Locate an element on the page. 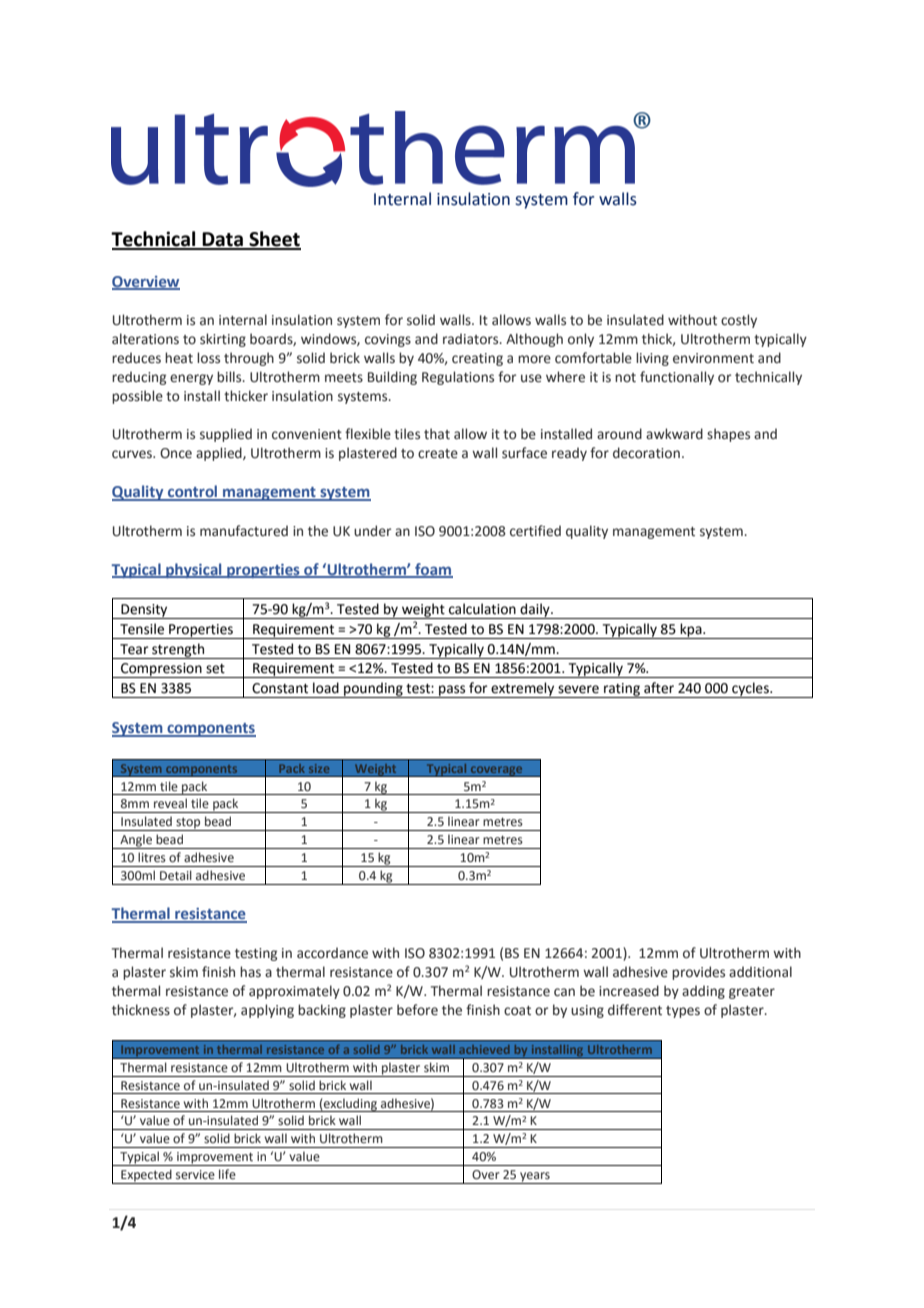 The image size is (924, 1308). environment is located at coordinates (713, 358).
